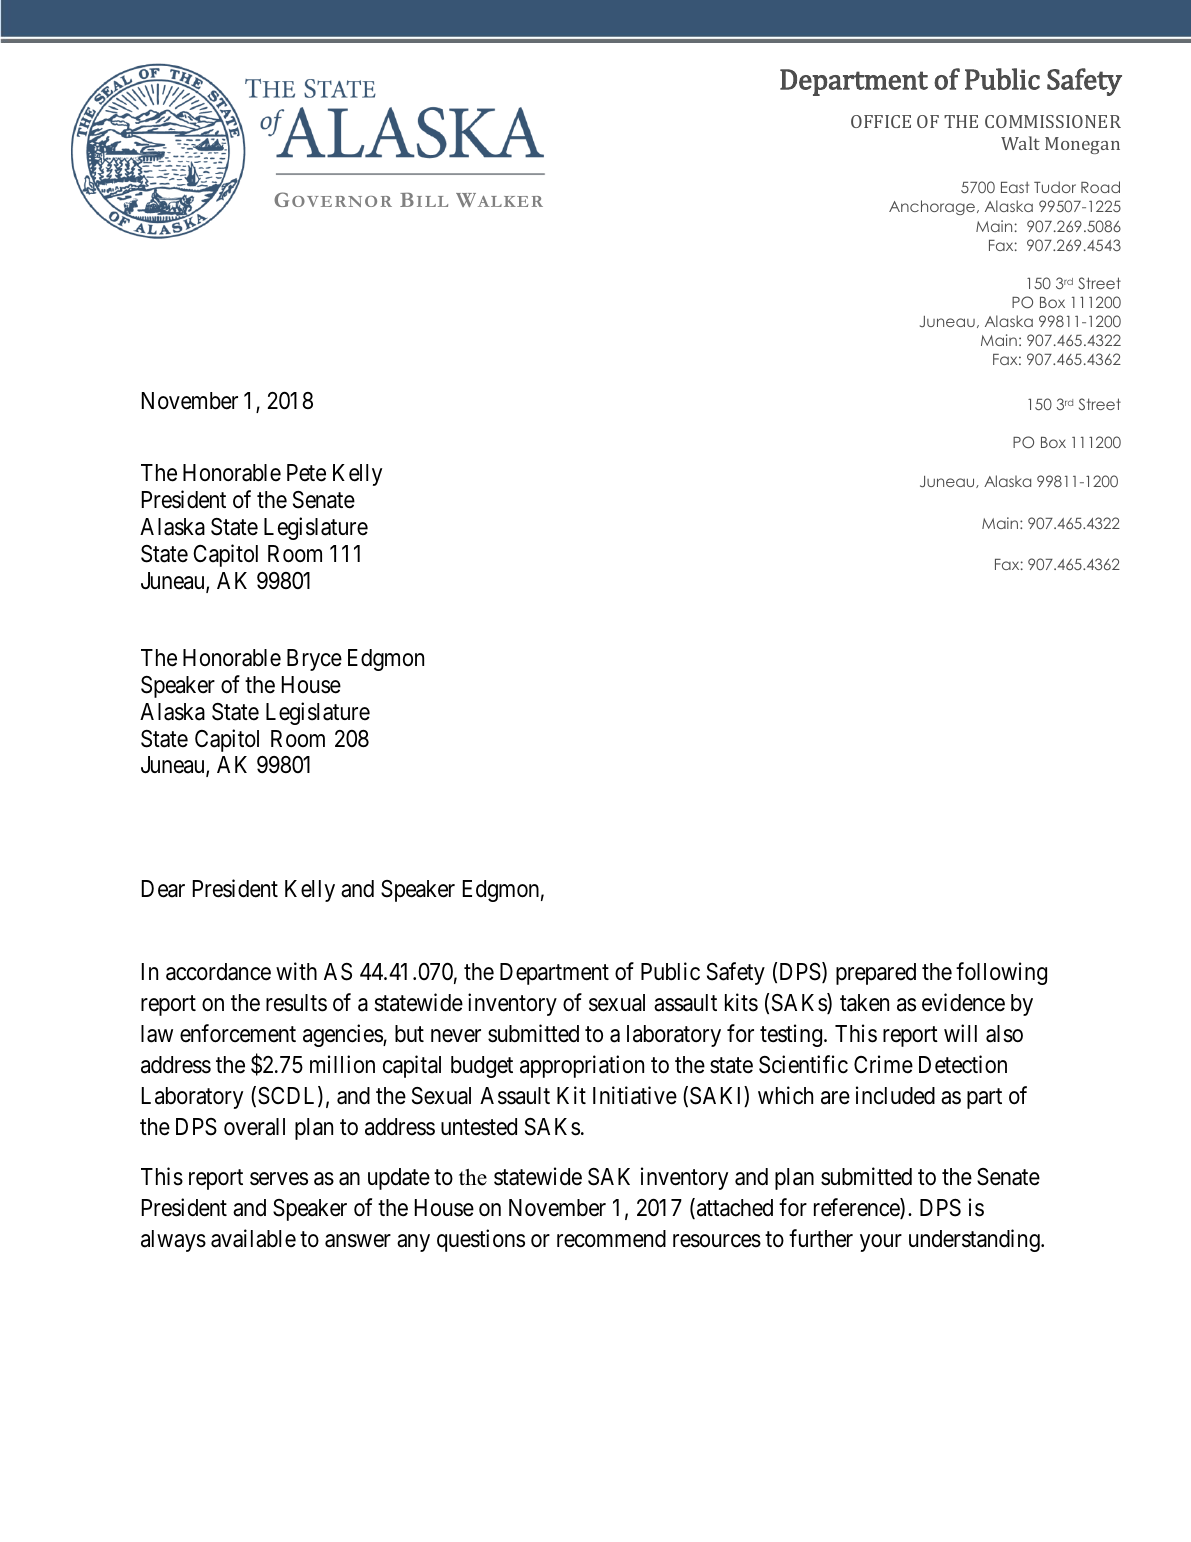 The height and width of the document is (1542, 1191). Describe the element at coordinates (1020, 143) in the document. I see `Walt` at that location.
